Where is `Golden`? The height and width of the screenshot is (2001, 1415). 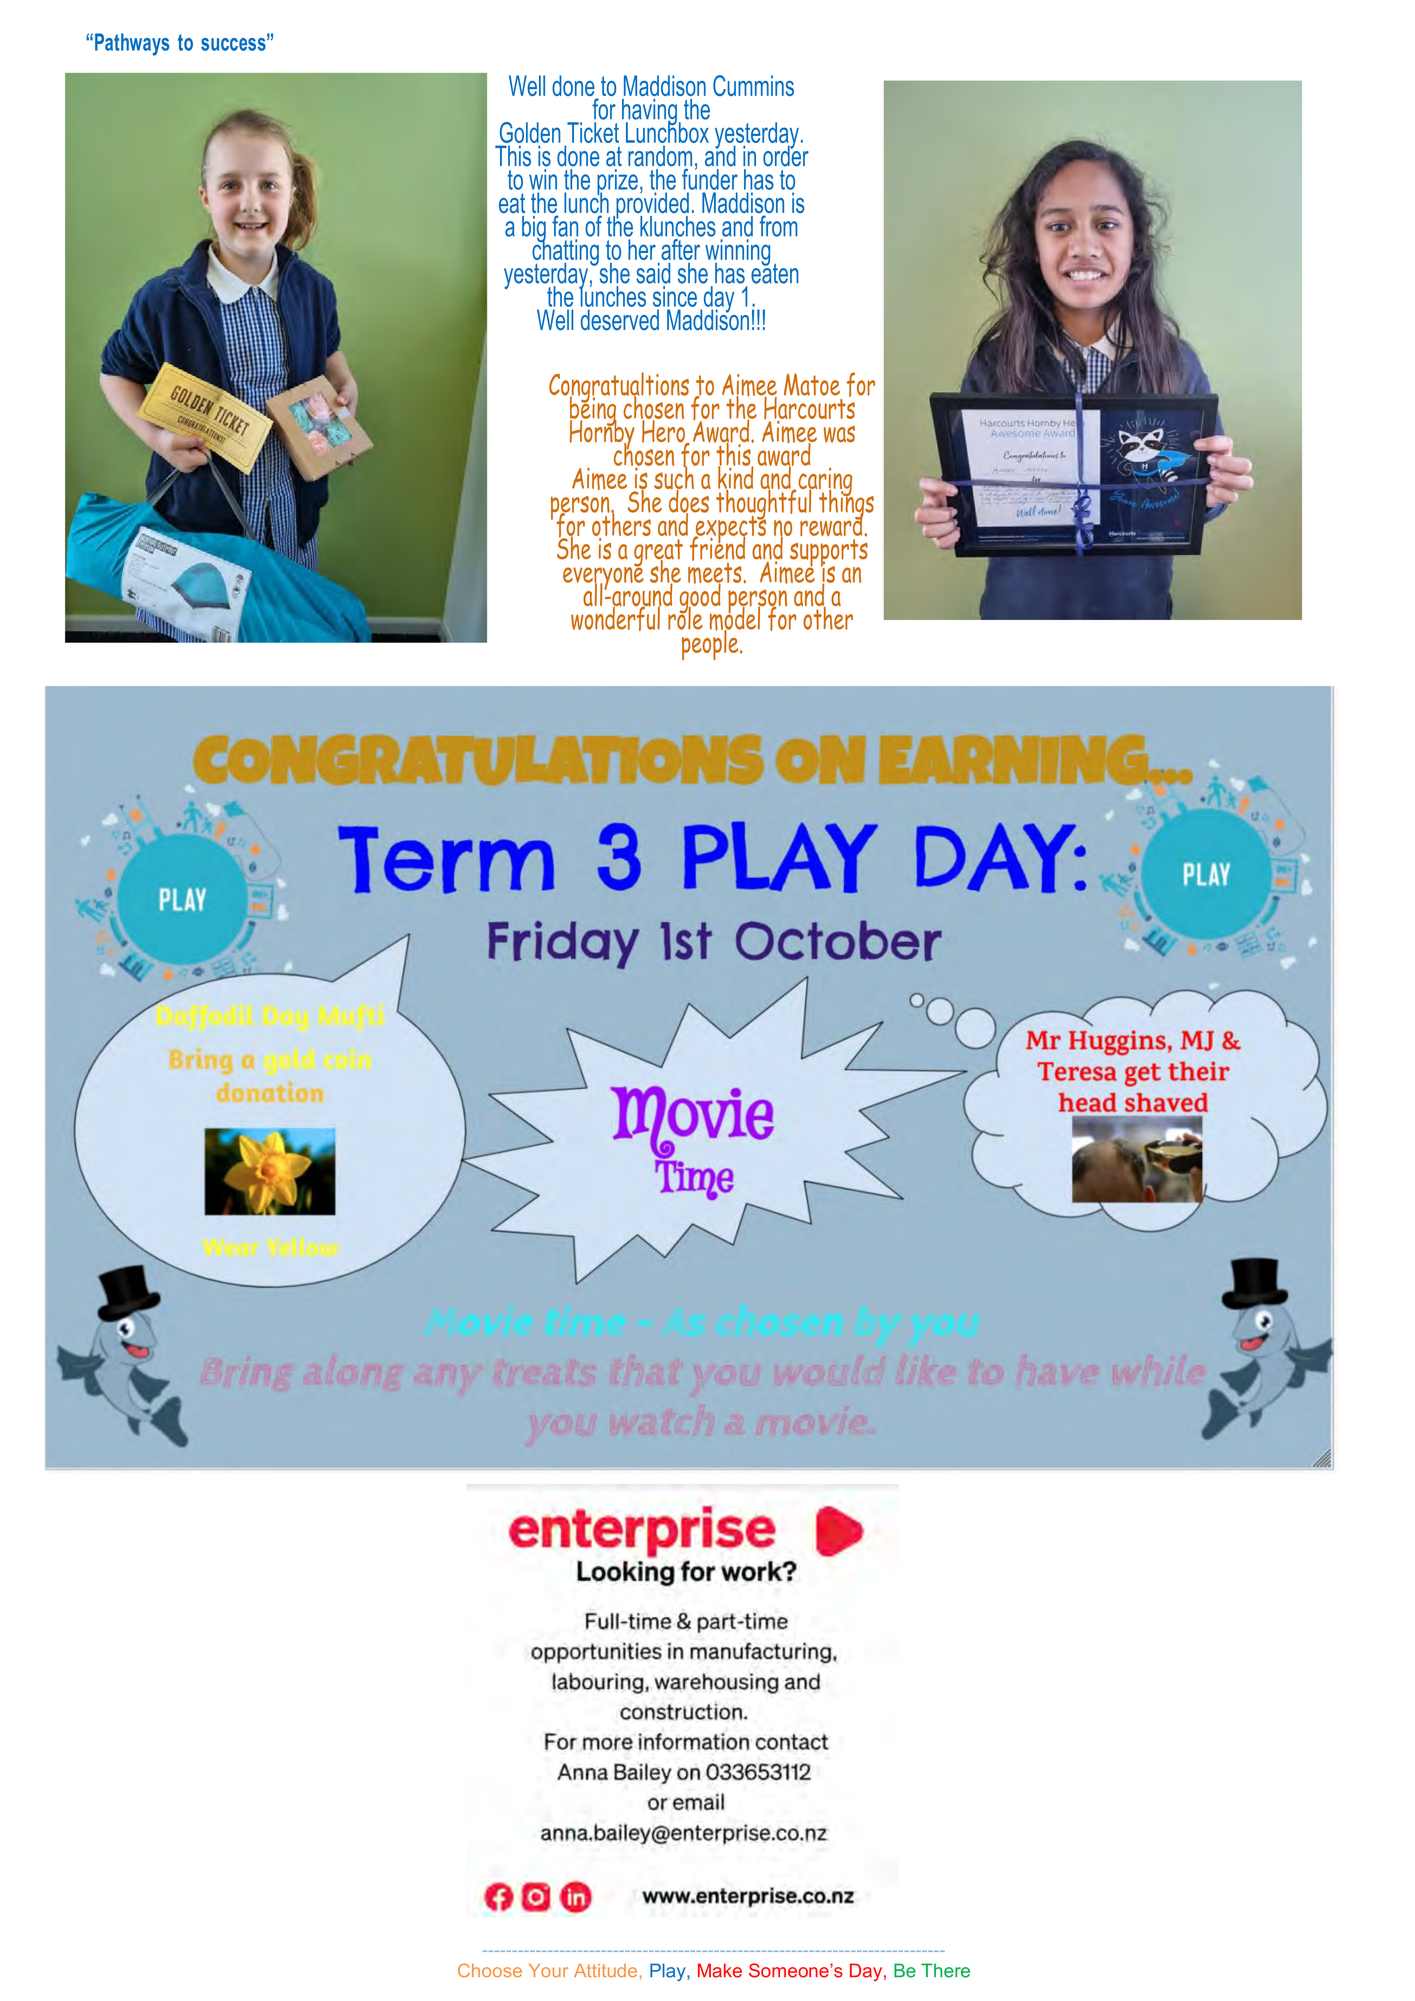 Golden is located at coordinates (530, 132).
